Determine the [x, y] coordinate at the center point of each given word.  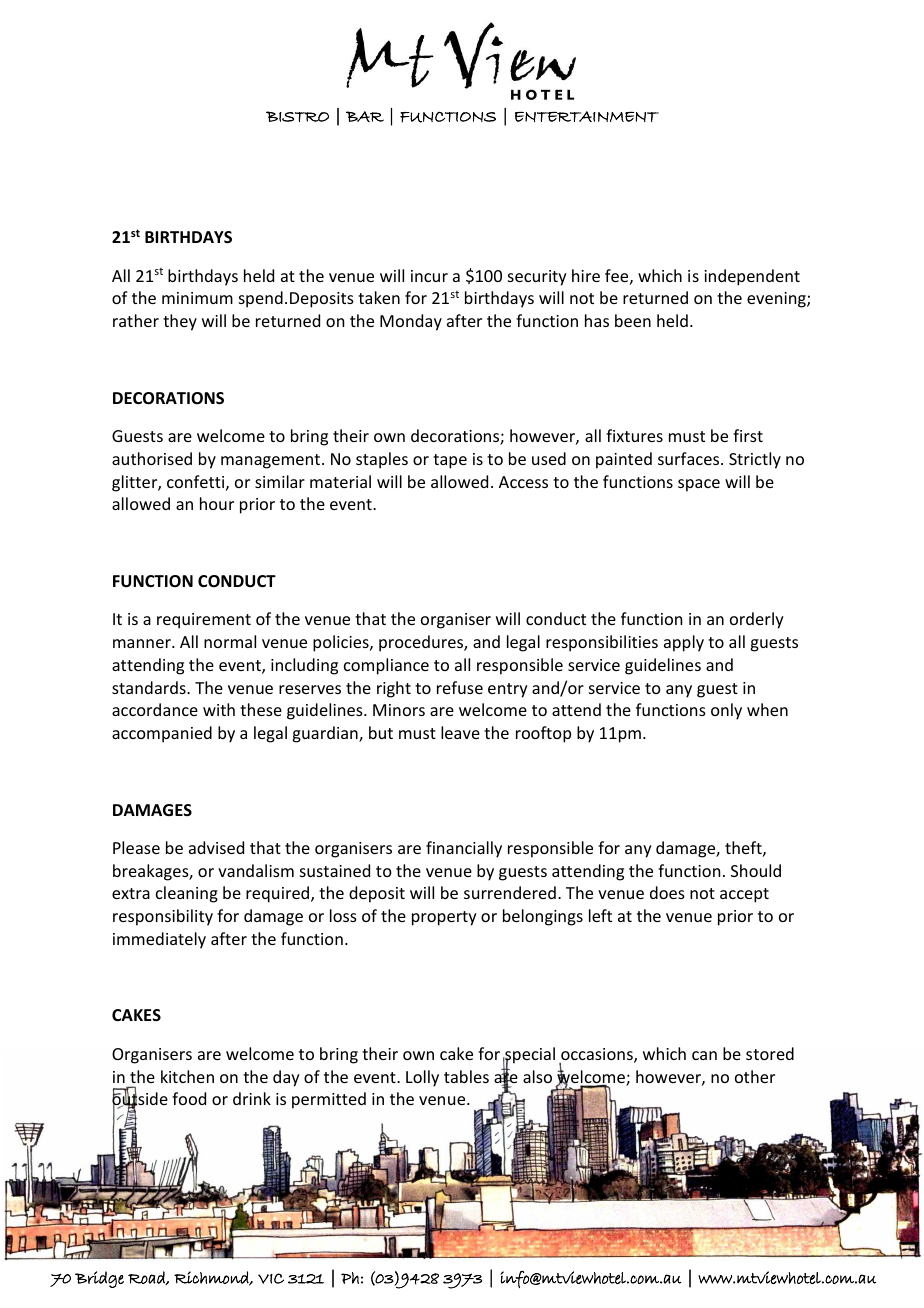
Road [147, 1278]
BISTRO [297, 116]
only [726, 711]
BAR [365, 116]
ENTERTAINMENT [587, 116]
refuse [460, 687]
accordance [155, 709]
